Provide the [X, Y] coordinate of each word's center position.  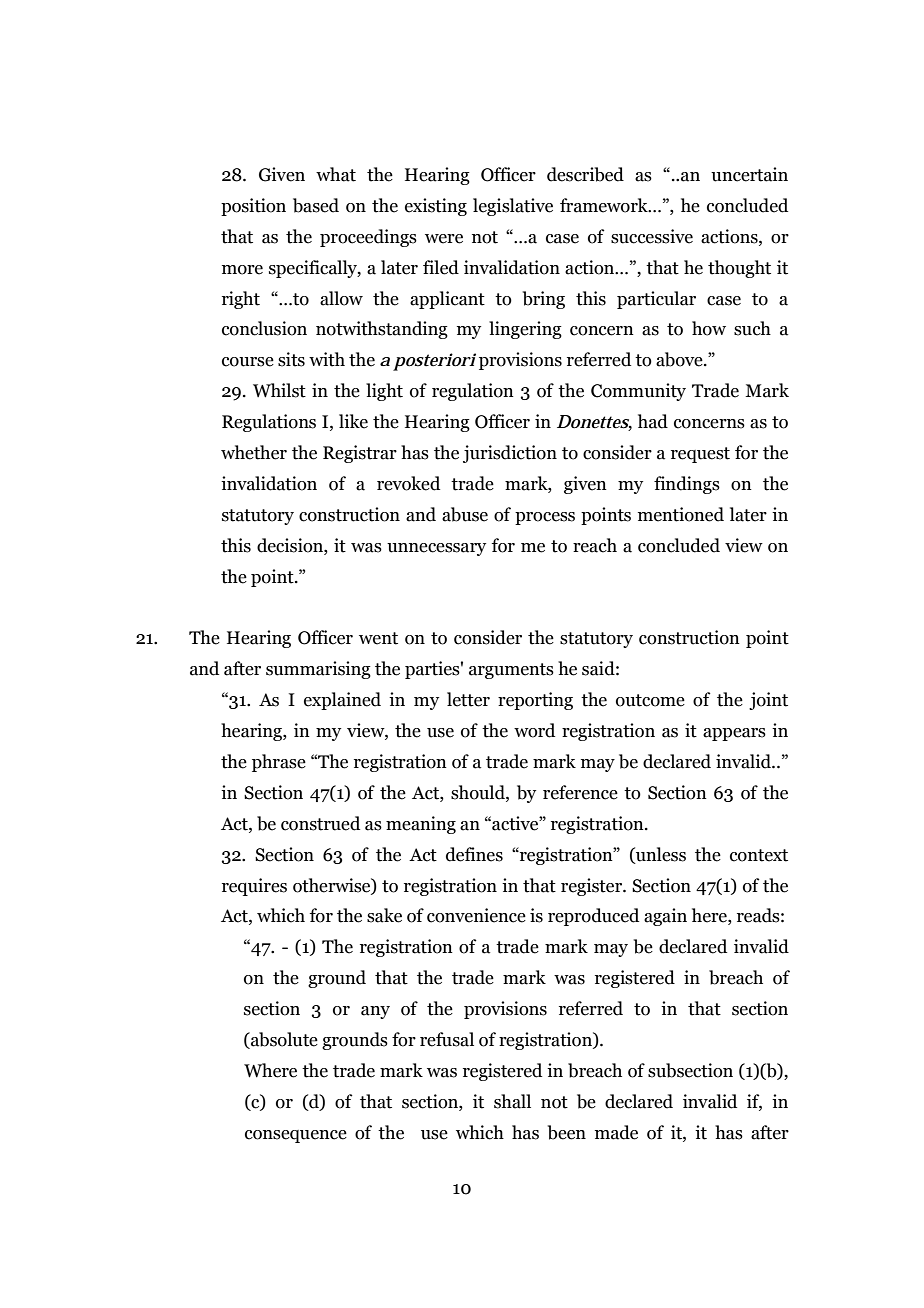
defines [474, 854]
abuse [465, 514]
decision [291, 545]
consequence [296, 1136]
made [616, 1132]
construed [320, 823]
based [316, 205]
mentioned [681, 514]
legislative [513, 207]
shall [512, 1101]
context [759, 855]
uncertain [749, 174]
